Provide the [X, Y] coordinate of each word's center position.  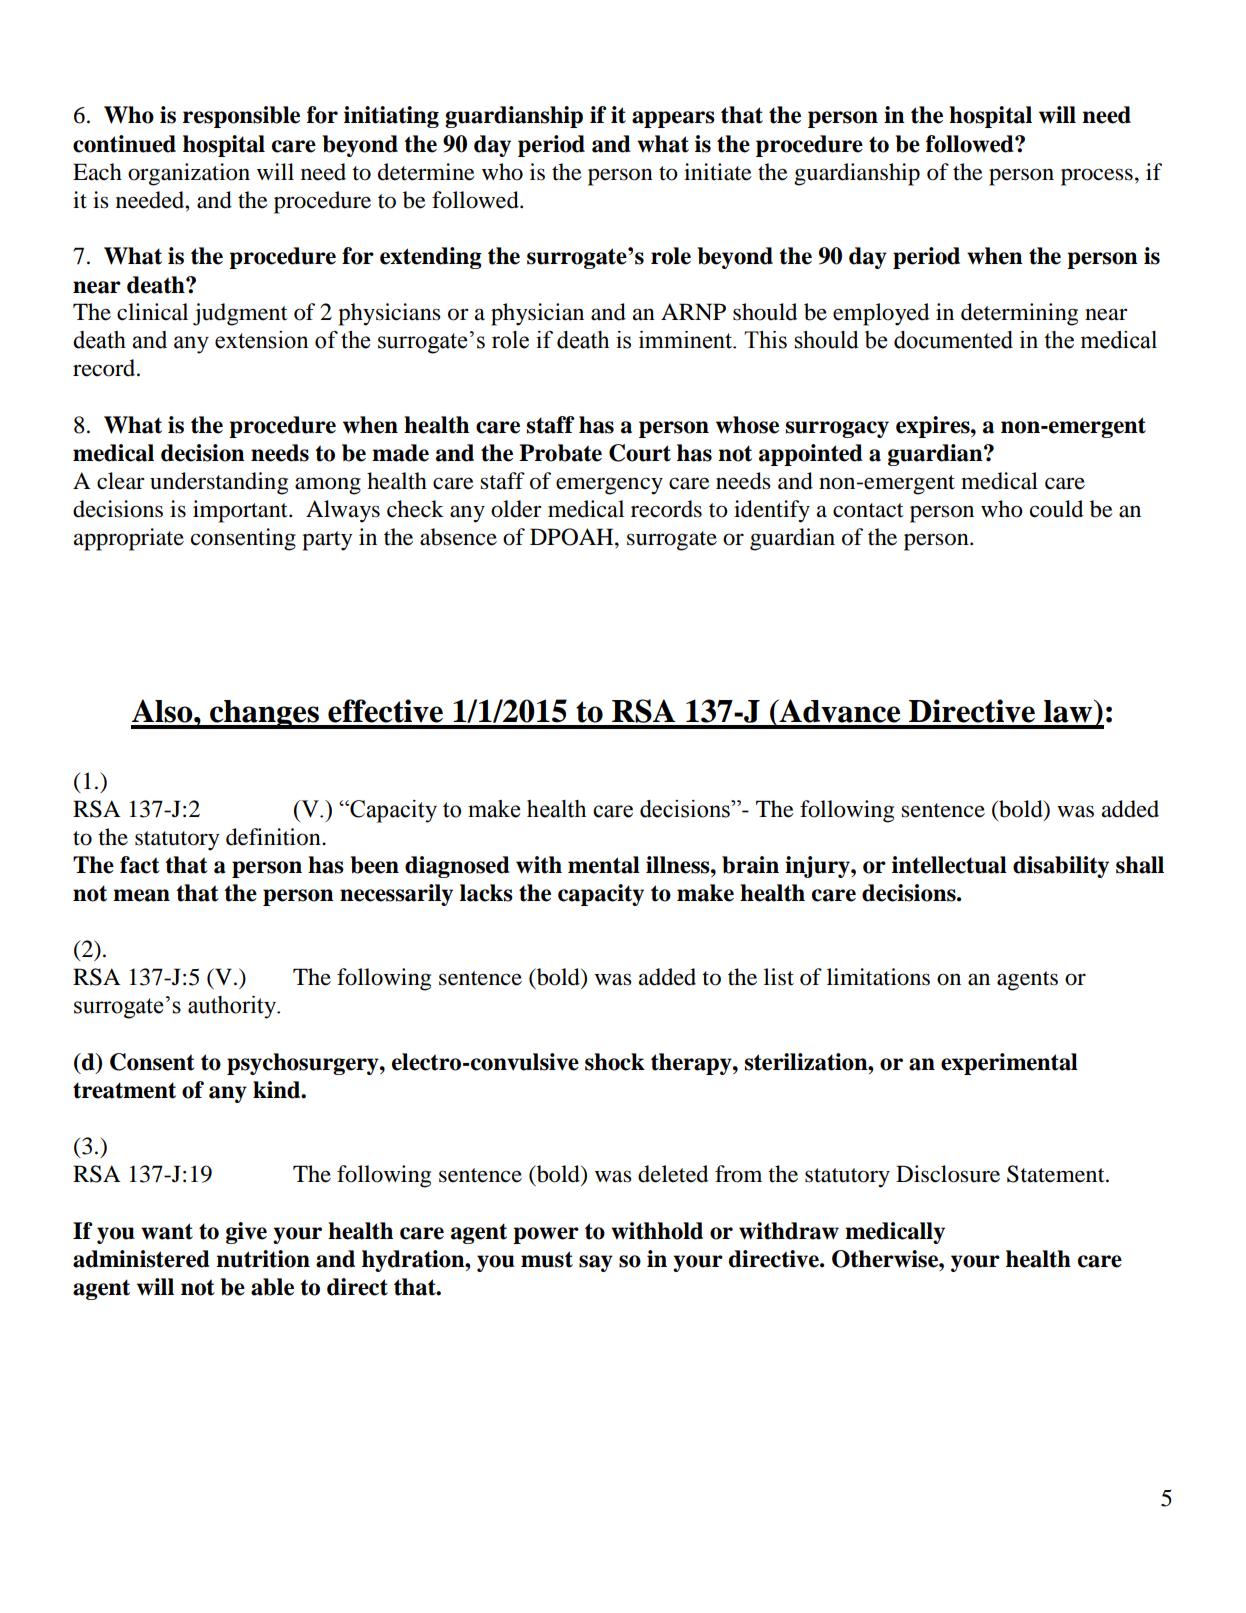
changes [264, 714]
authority [233, 1007]
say [596, 1263]
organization [189, 174]
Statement [1057, 1174]
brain [750, 865]
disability [1061, 867]
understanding [219, 483]
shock [615, 1062]
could [1056, 509]
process [1097, 177]
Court [640, 453]
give [246, 1233]
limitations [878, 977]
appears [673, 119]
